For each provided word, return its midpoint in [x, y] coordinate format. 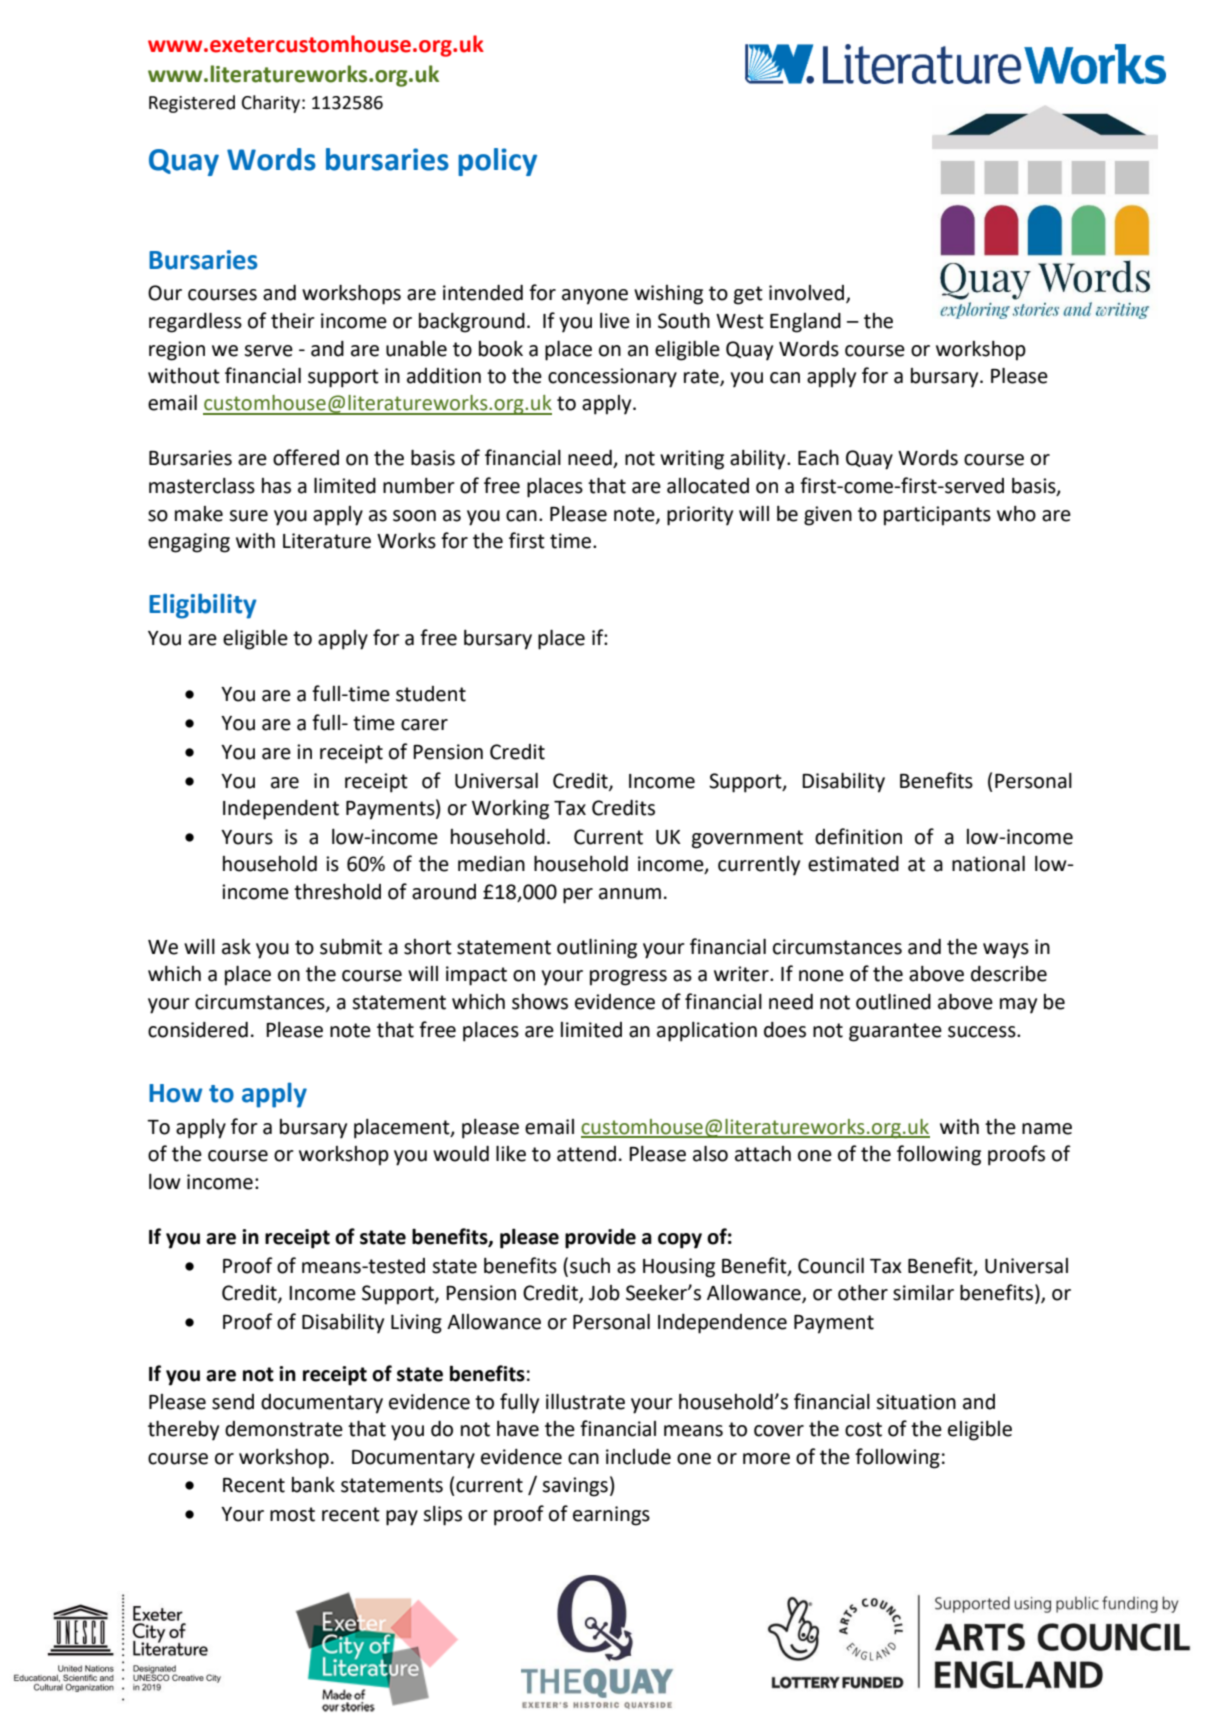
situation [916, 1402]
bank [313, 1485]
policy [497, 162]
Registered [192, 104]
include [638, 1457]
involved [808, 294]
